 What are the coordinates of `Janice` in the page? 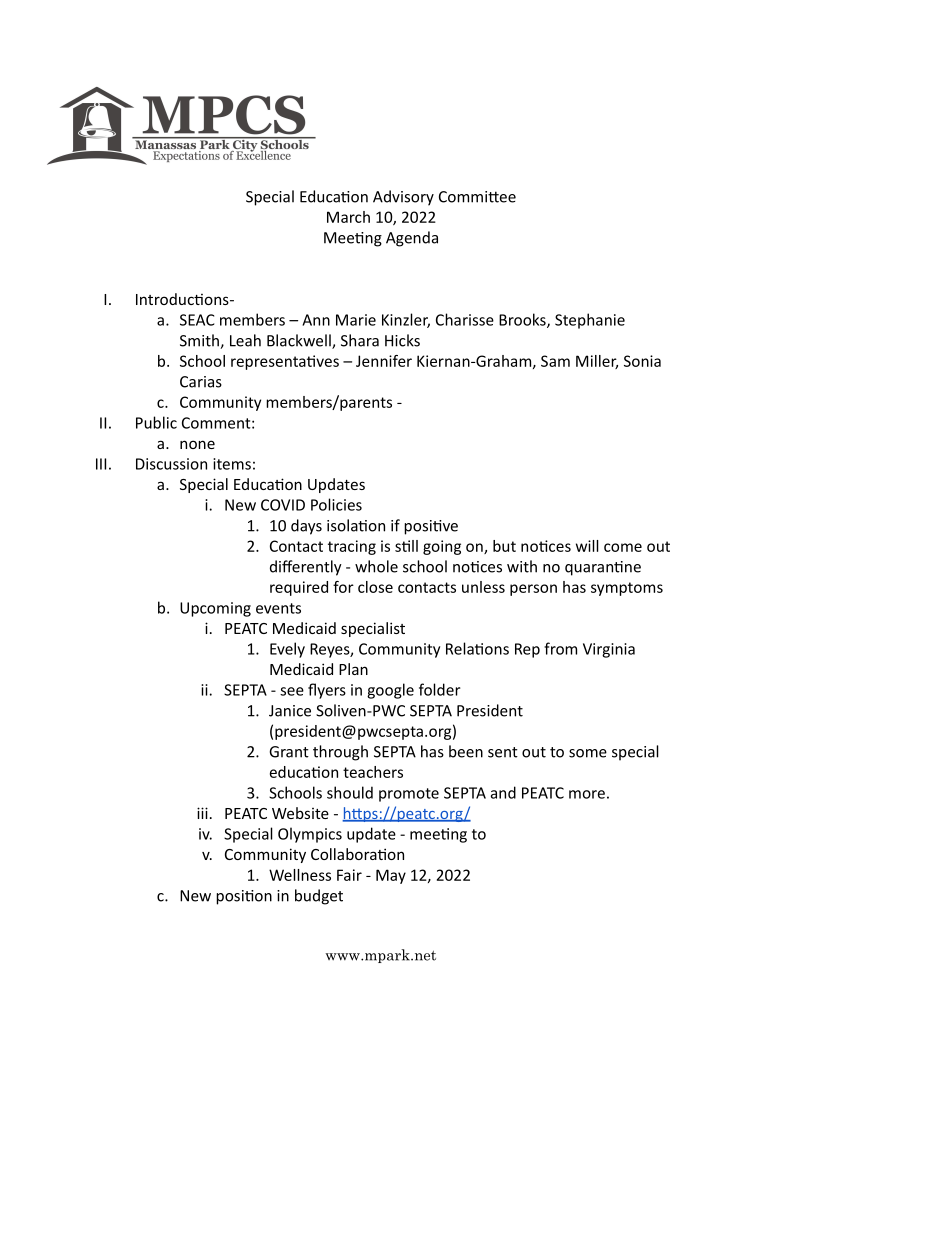 It's located at (290, 711).
